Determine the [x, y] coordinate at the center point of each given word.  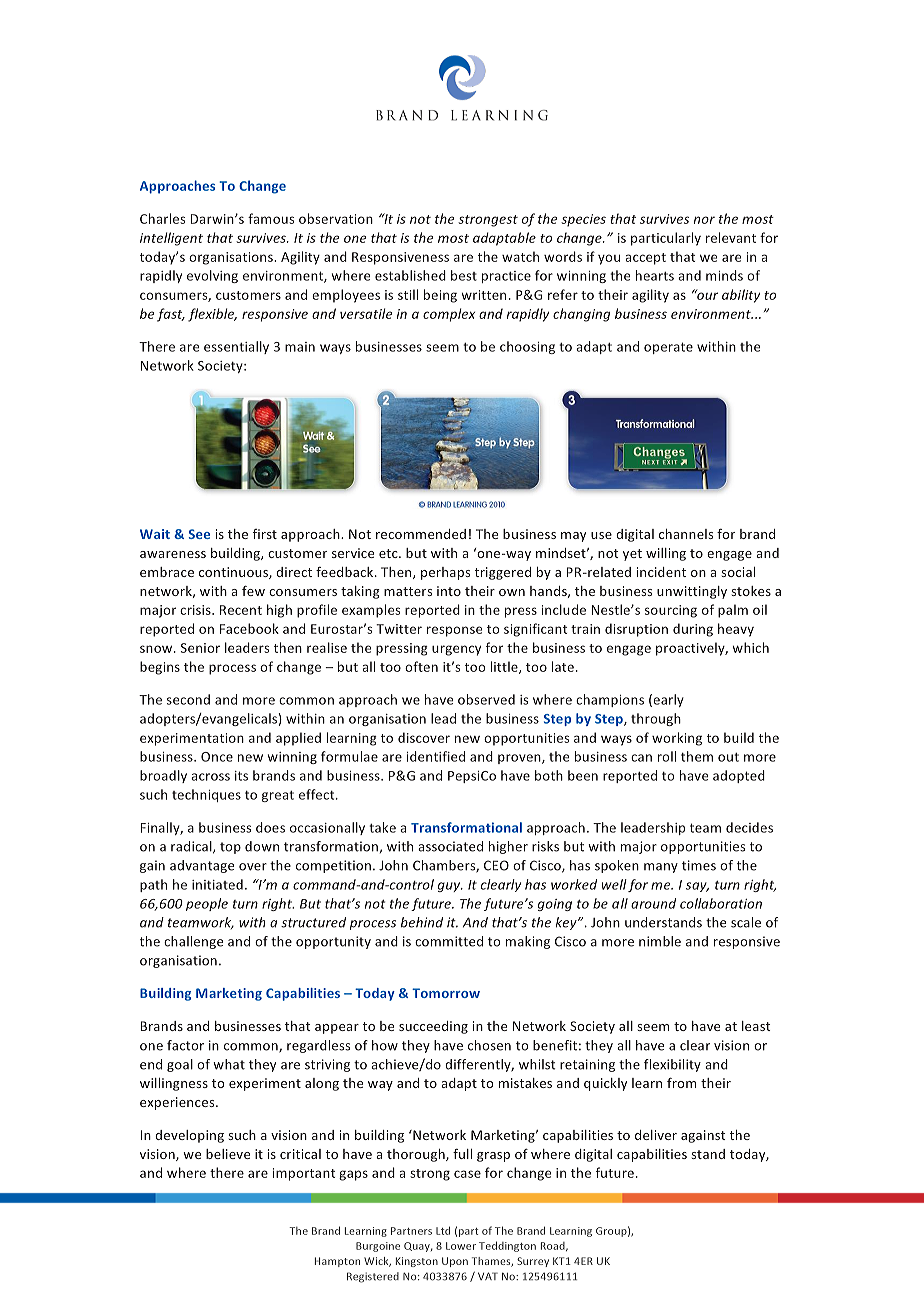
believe [228, 1154]
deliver [656, 1135]
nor [704, 220]
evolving [212, 276]
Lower [461, 1246]
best [464, 275]
